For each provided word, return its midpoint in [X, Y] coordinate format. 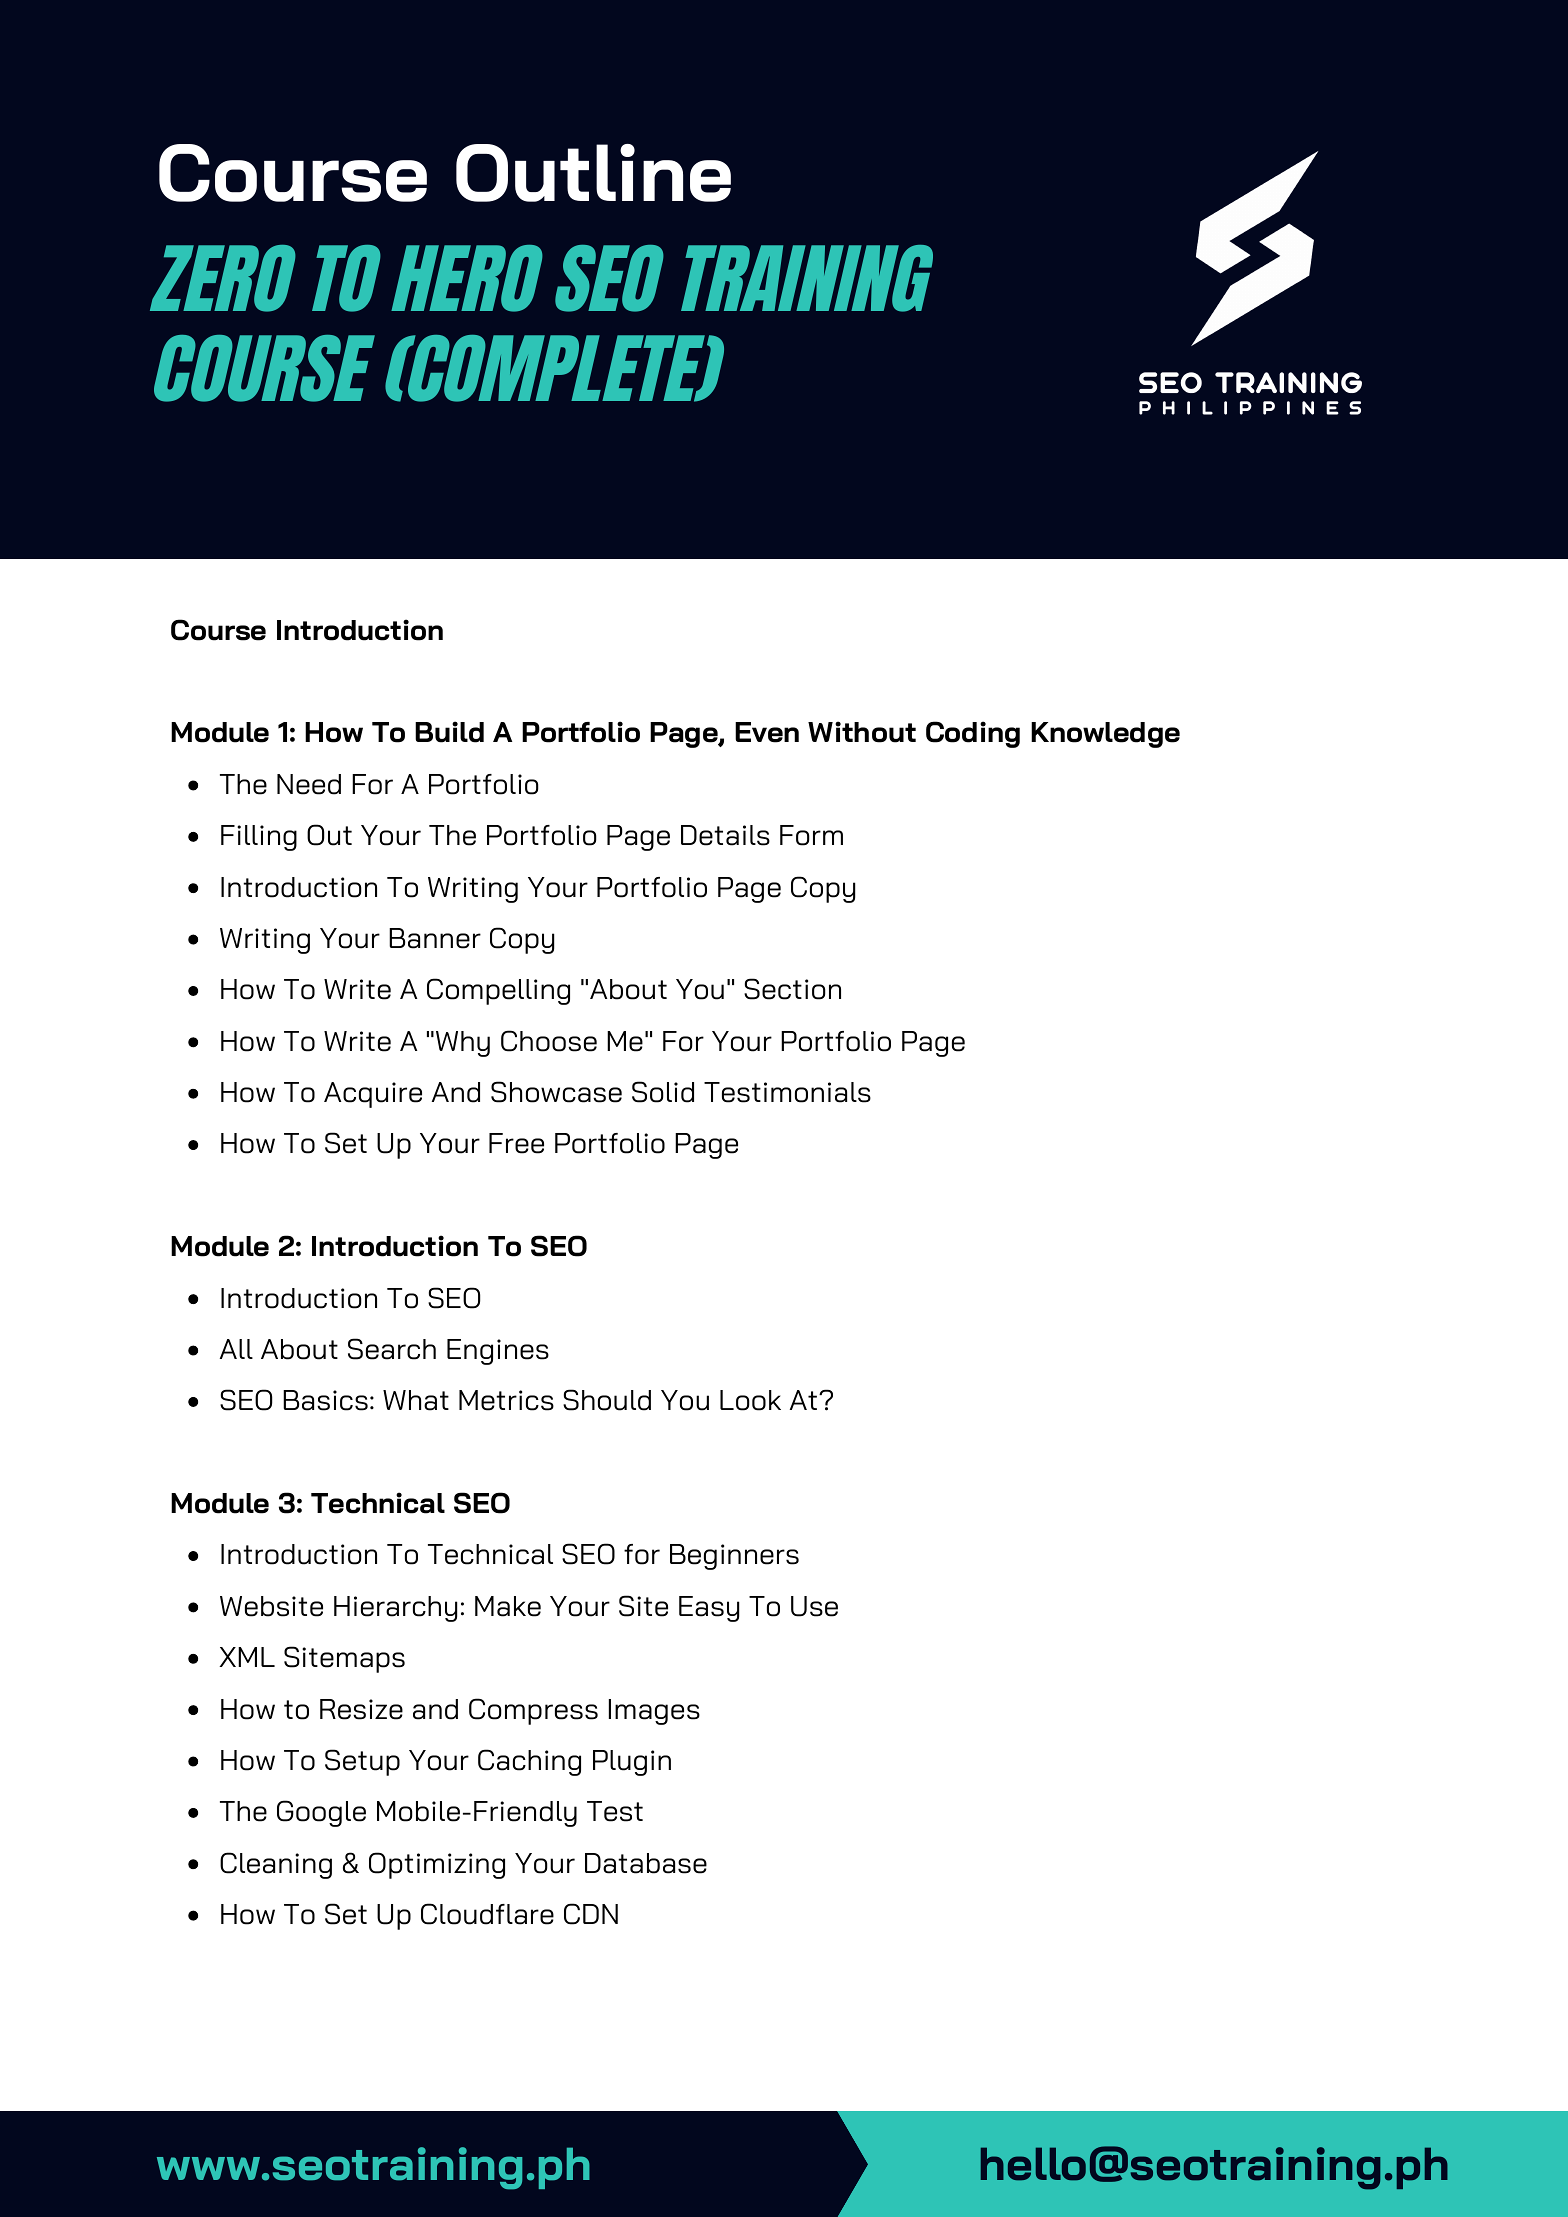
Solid [663, 1092]
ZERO [223, 278]
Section [792, 989]
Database [646, 1863]
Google [321, 1813]
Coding [973, 734]
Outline [593, 173]
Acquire [373, 1095]
